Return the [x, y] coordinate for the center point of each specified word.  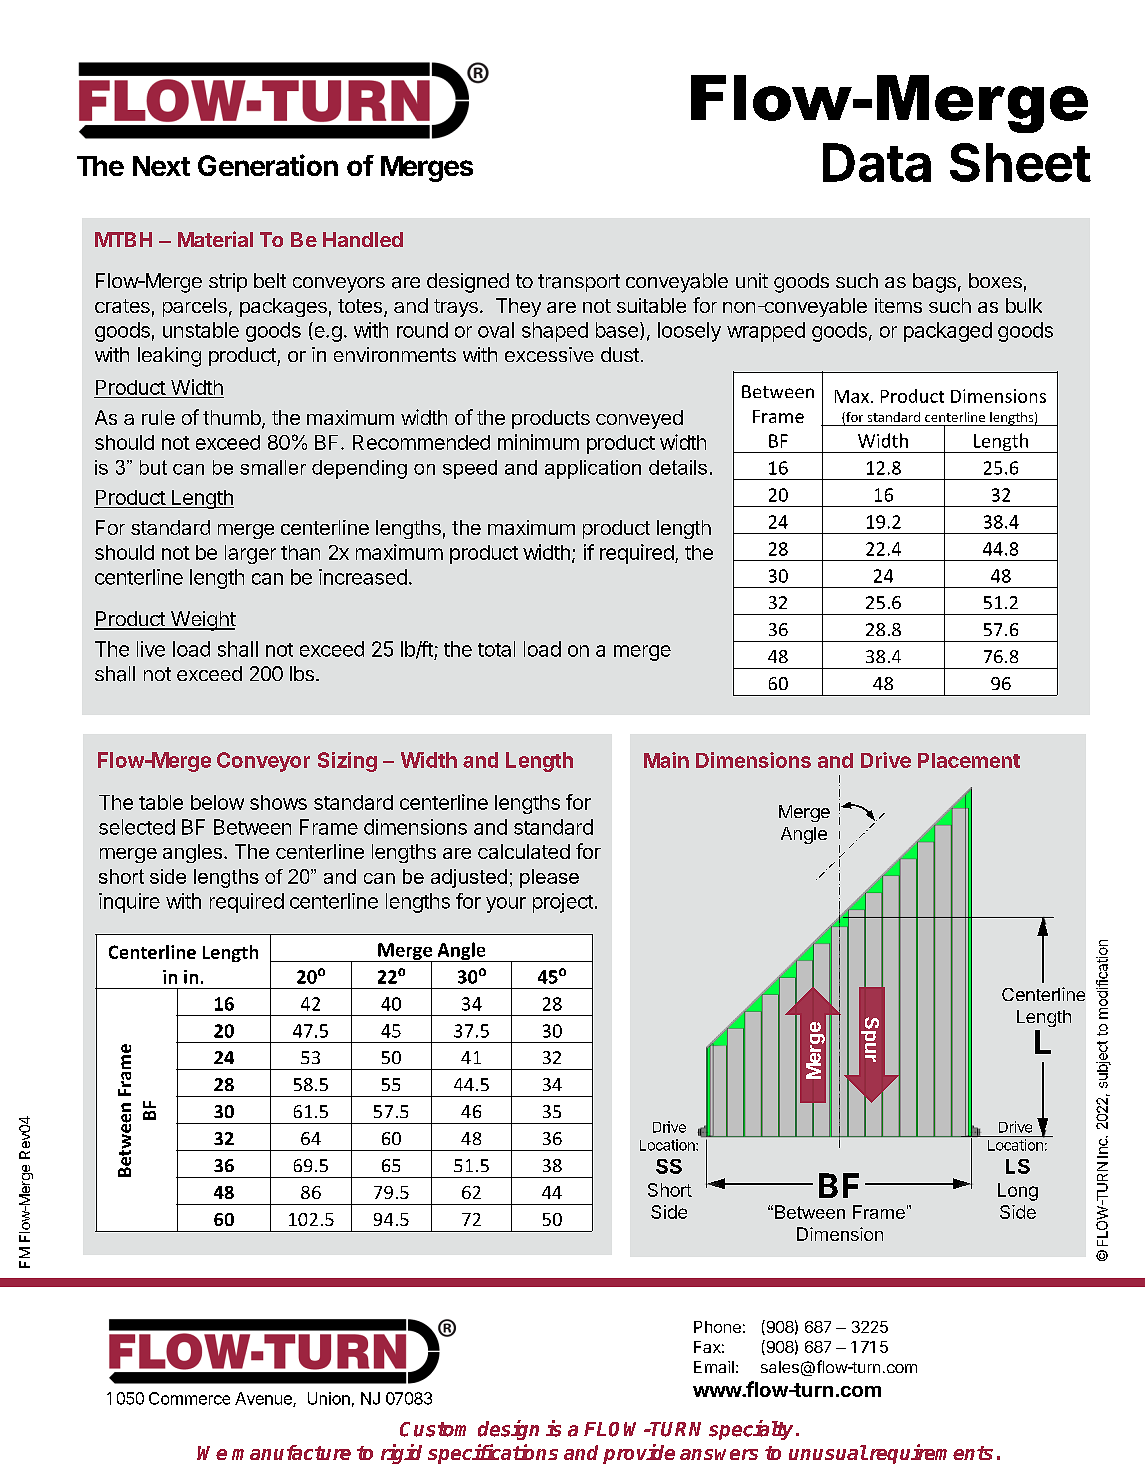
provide [639, 1454]
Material [215, 239]
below [217, 802]
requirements [930, 1454]
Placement [969, 760]
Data [877, 162]
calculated [524, 851]
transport [579, 283]
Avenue [264, 1399]
